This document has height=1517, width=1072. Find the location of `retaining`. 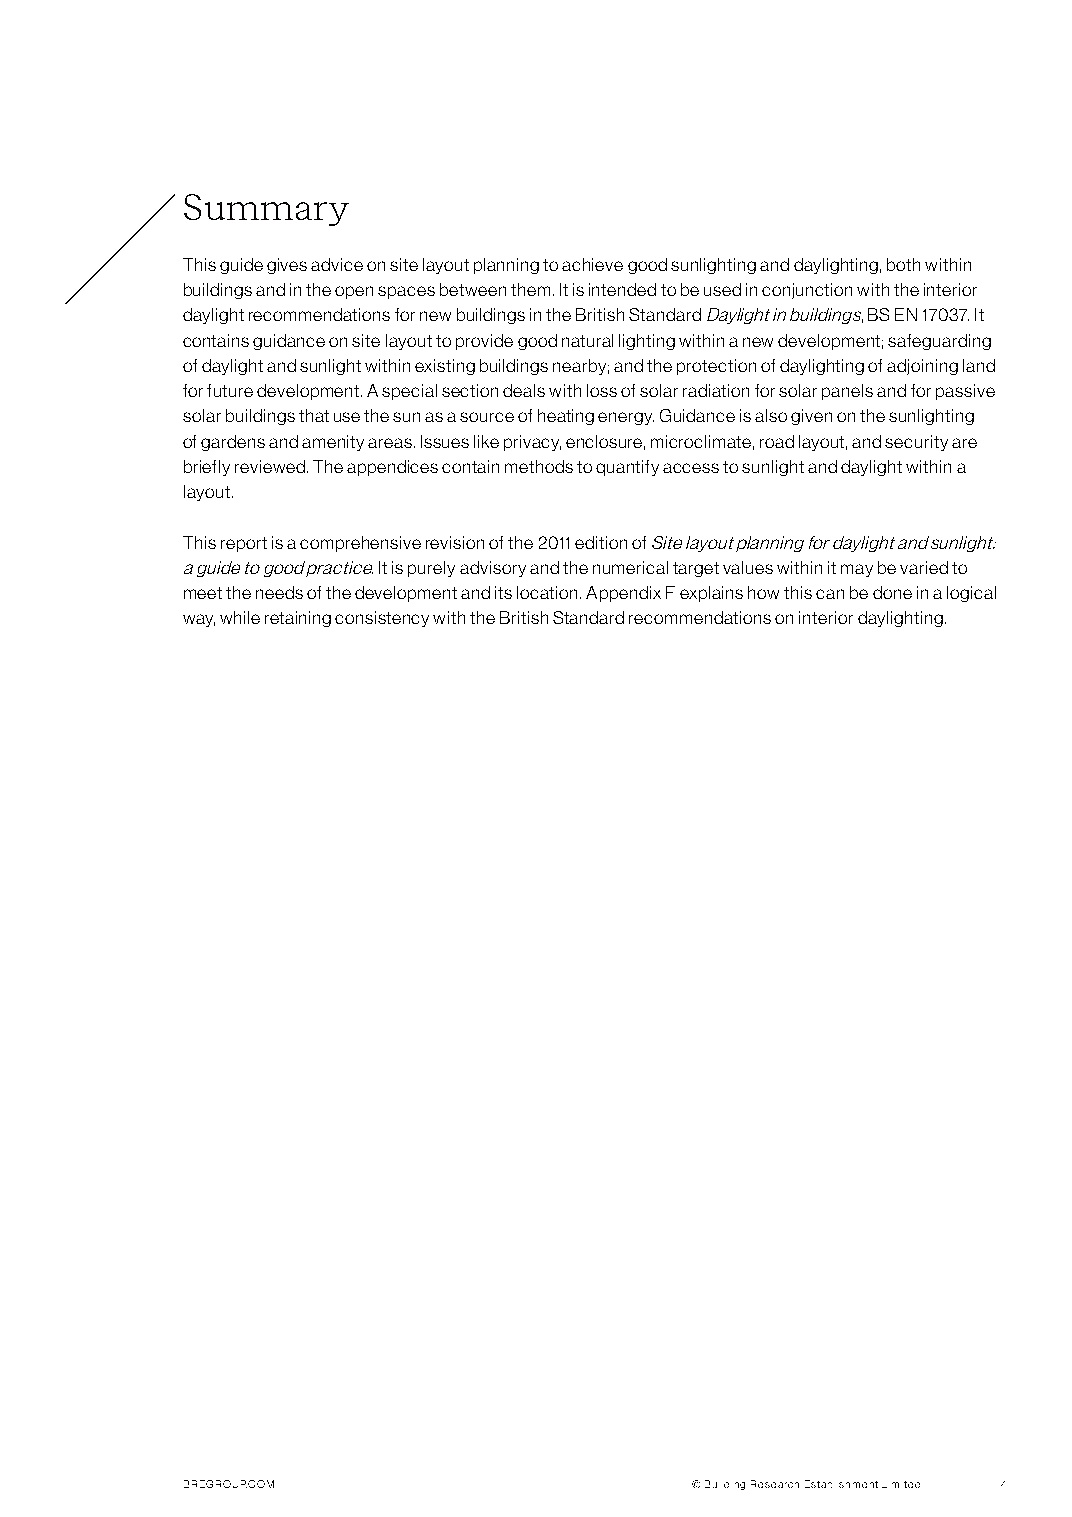

retaining is located at coordinates (298, 619).
